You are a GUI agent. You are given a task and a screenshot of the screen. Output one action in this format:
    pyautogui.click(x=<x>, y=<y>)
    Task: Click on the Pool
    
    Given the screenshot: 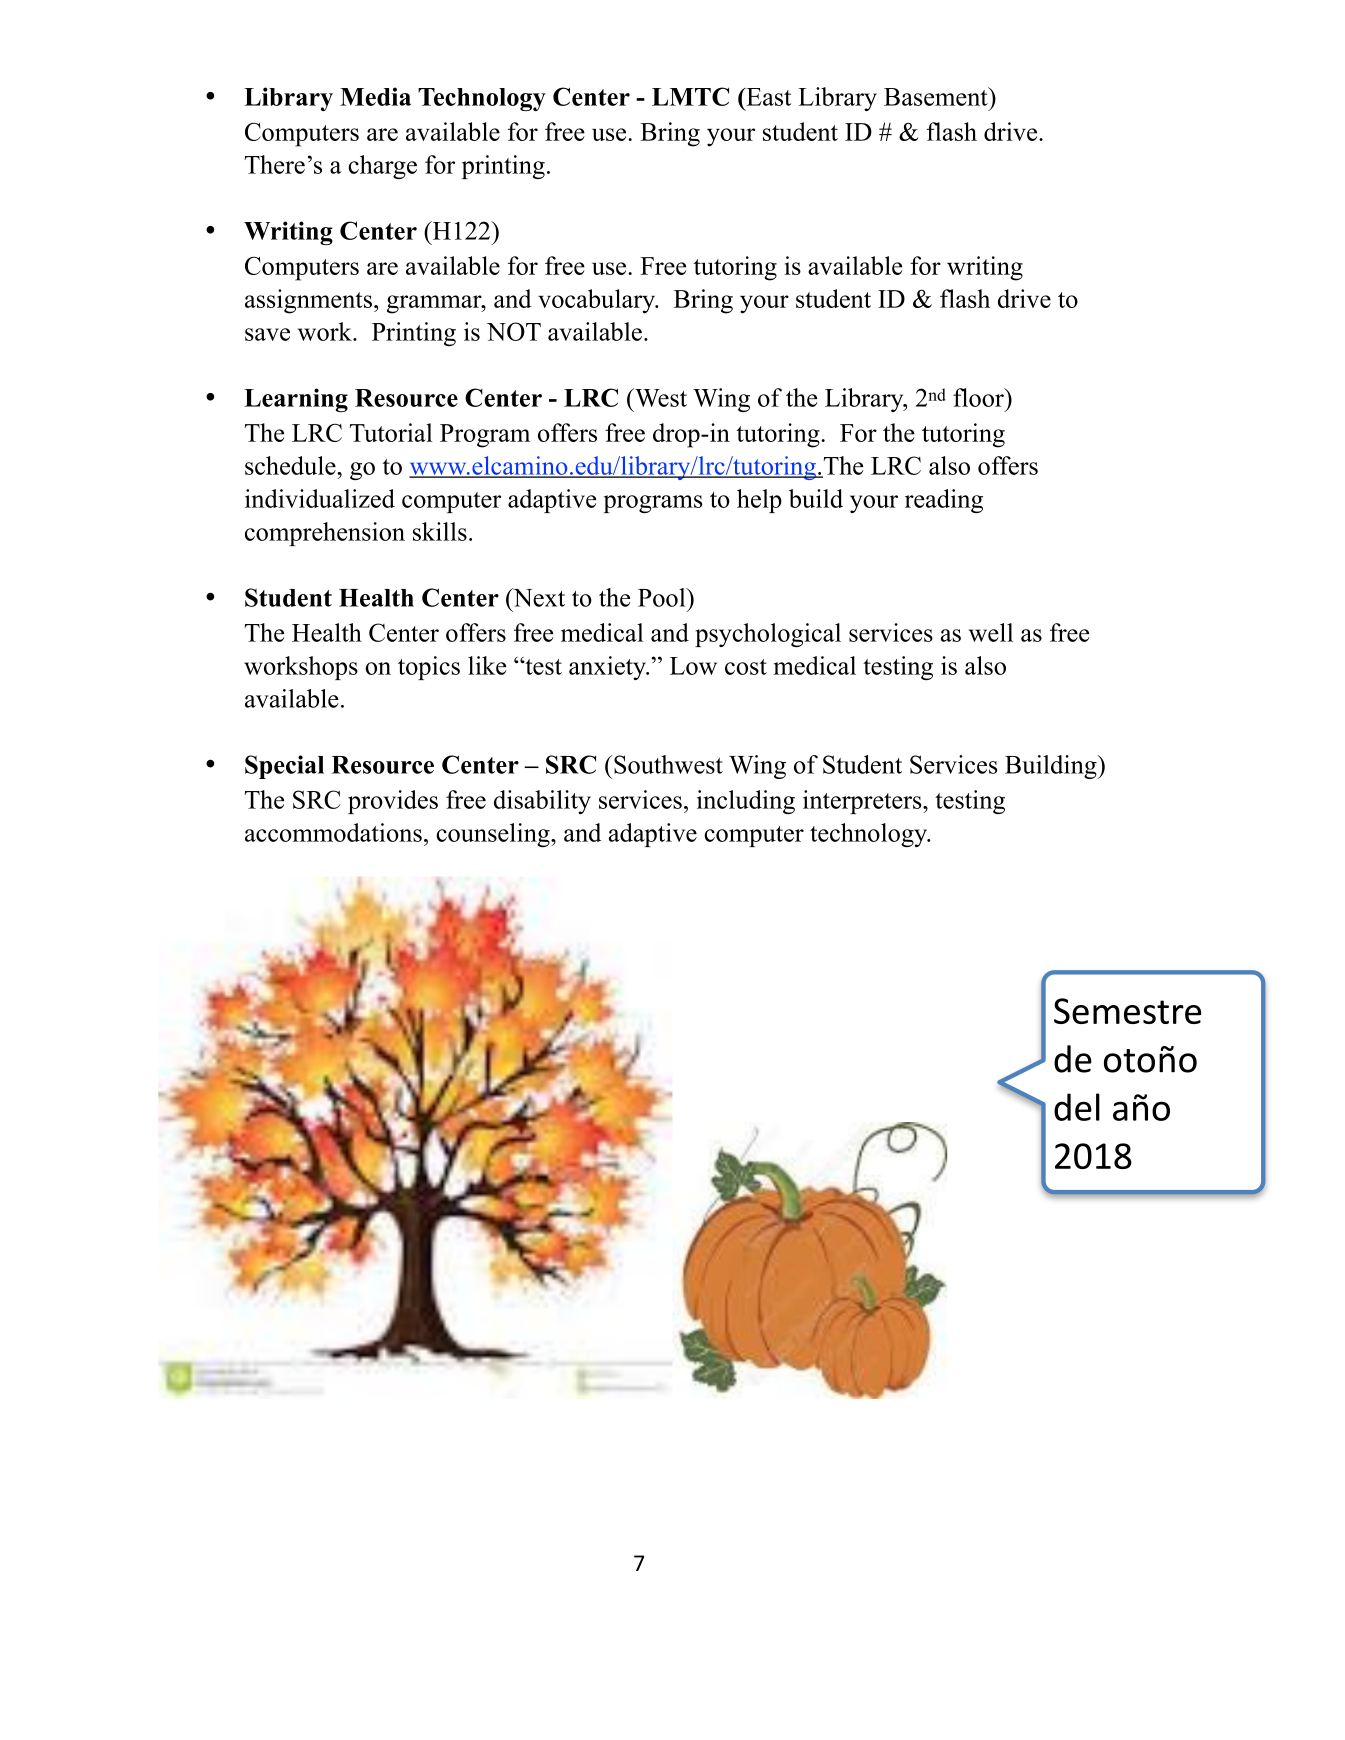 What is the action you would take?
    pyautogui.click(x=663, y=597)
